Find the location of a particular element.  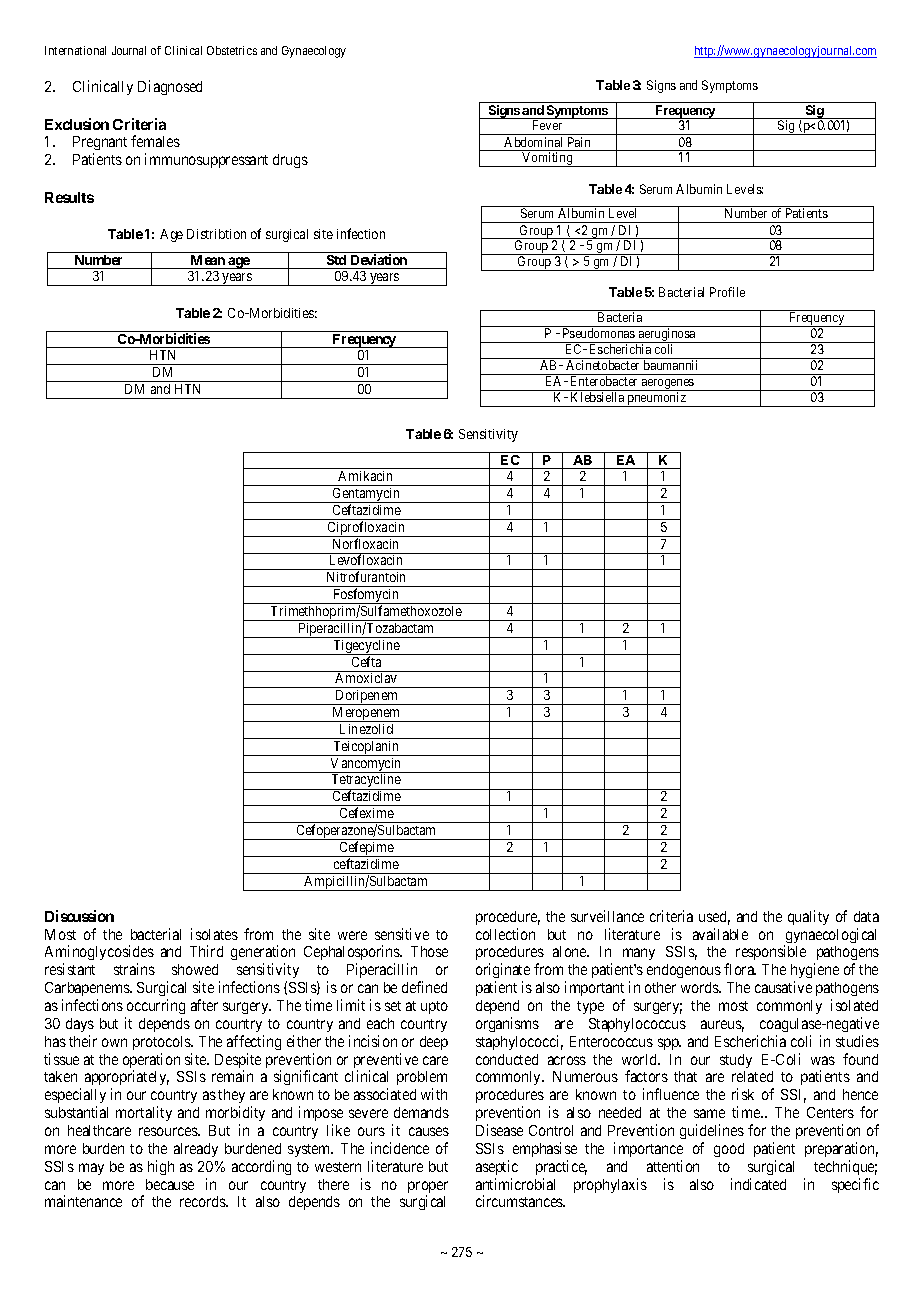

collection is located at coordinates (505, 934).
